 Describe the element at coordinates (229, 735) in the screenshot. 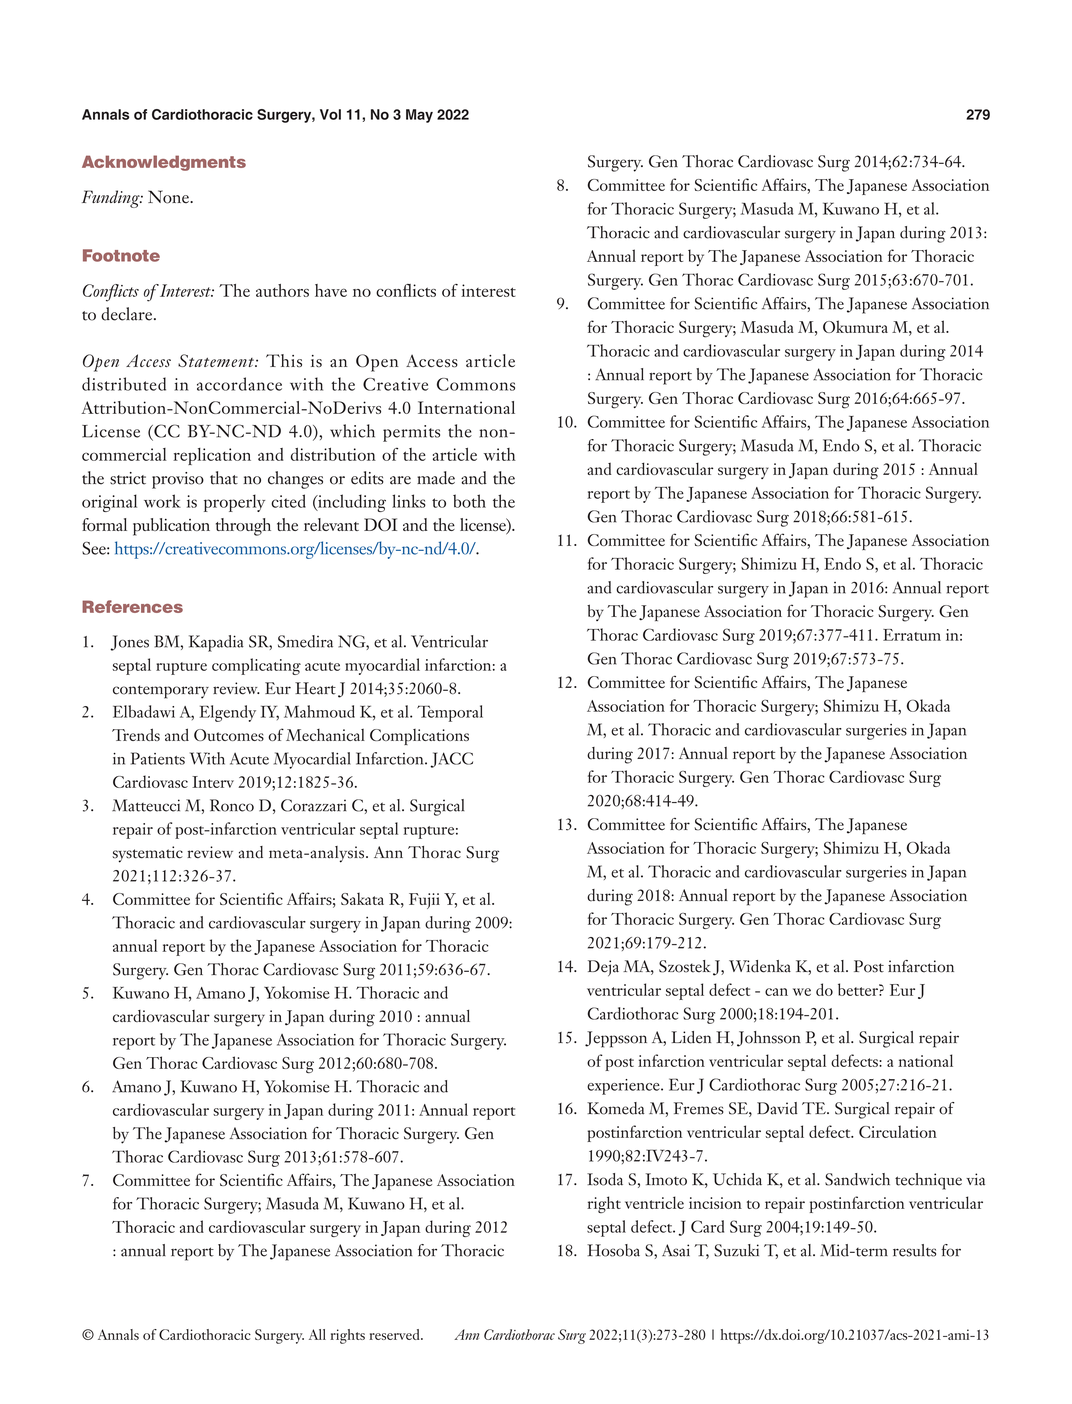

I see `Outcomes` at that location.
